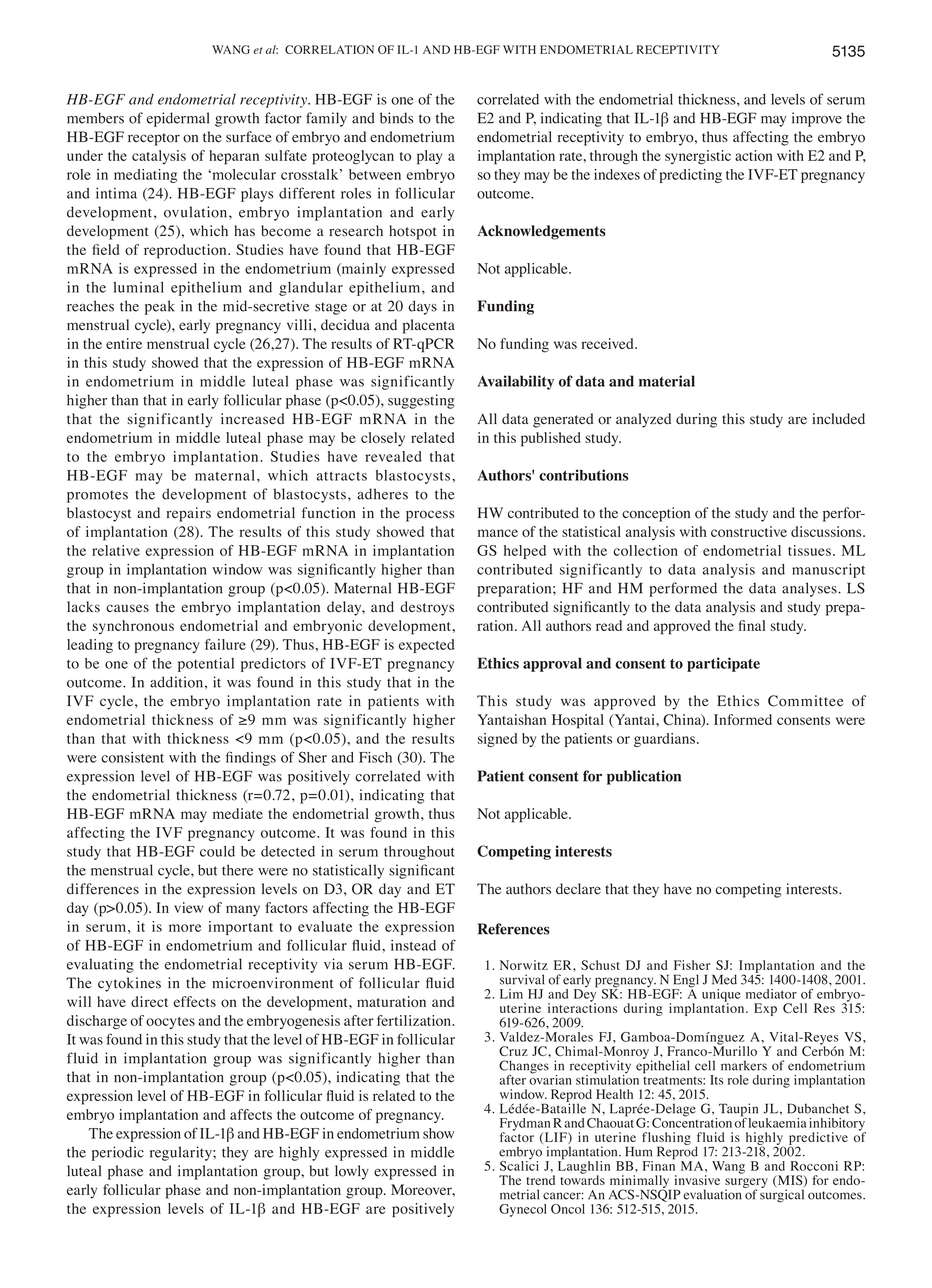 The image size is (932, 1288). I want to click on instead, so click(413, 945).
